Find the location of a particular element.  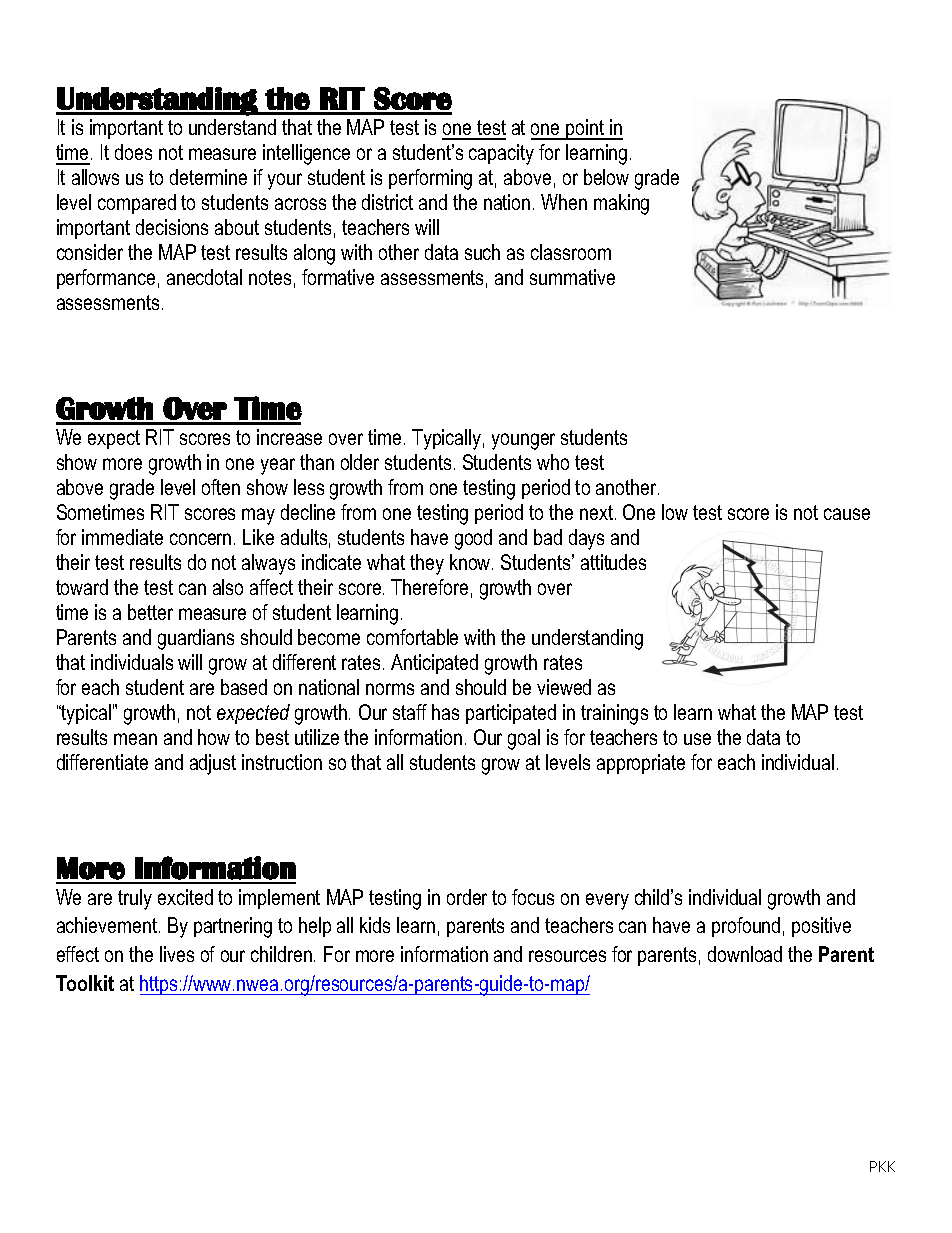

positive is located at coordinates (821, 927).
